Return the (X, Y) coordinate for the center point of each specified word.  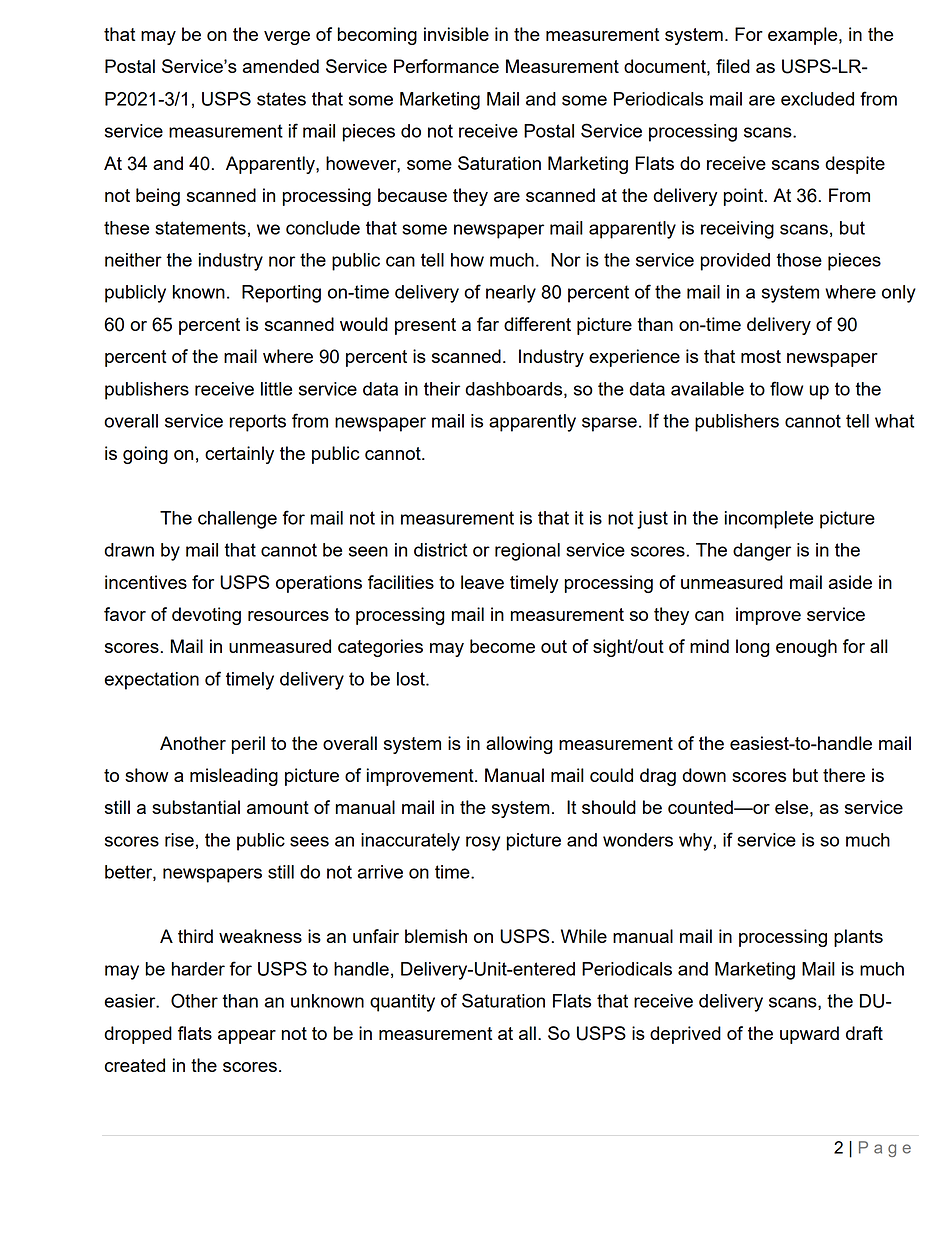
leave (482, 582)
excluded (817, 99)
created (135, 1065)
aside (850, 582)
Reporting (281, 294)
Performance (446, 66)
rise (179, 840)
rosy (483, 843)
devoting (206, 616)
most (761, 356)
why (696, 842)
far (488, 324)
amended (280, 66)
